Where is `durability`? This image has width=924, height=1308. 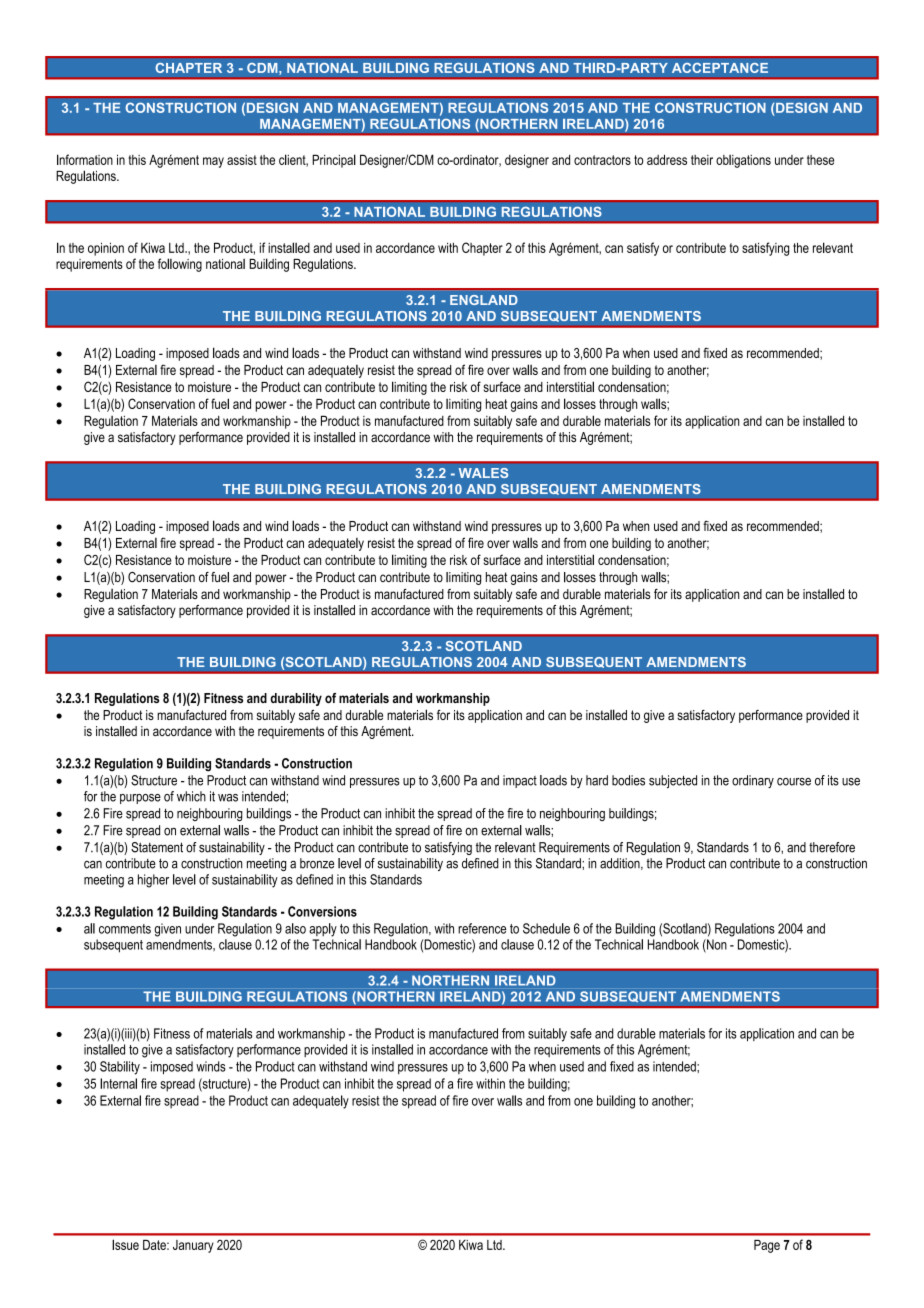
durability is located at coordinates (296, 699).
